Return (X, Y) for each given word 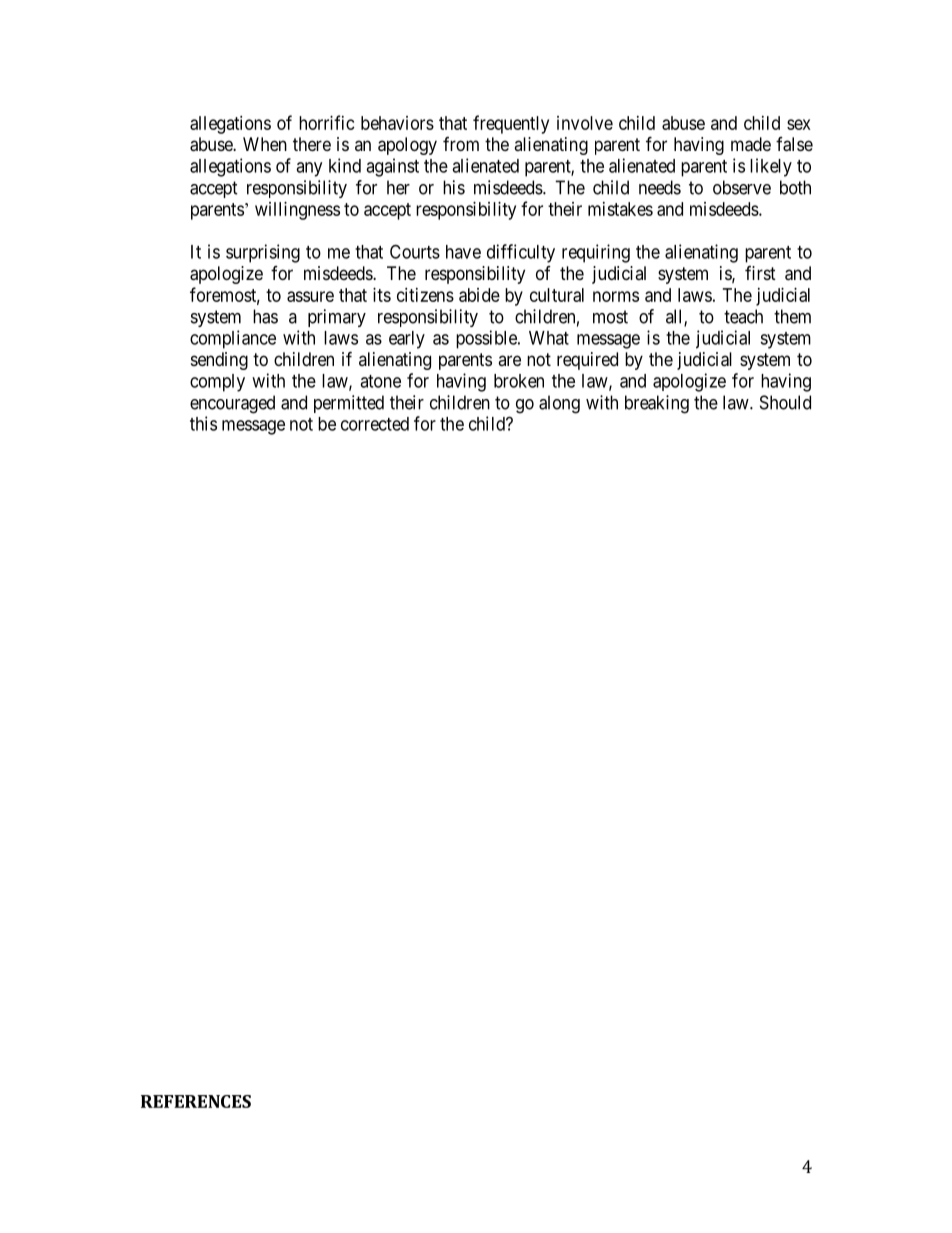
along (559, 404)
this (203, 423)
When (265, 144)
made (751, 144)
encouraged (232, 404)
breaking (657, 404)
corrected (375, 424)
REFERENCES (196, 1101)
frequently (511, 124)
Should (785, 402)
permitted (349, 404)
